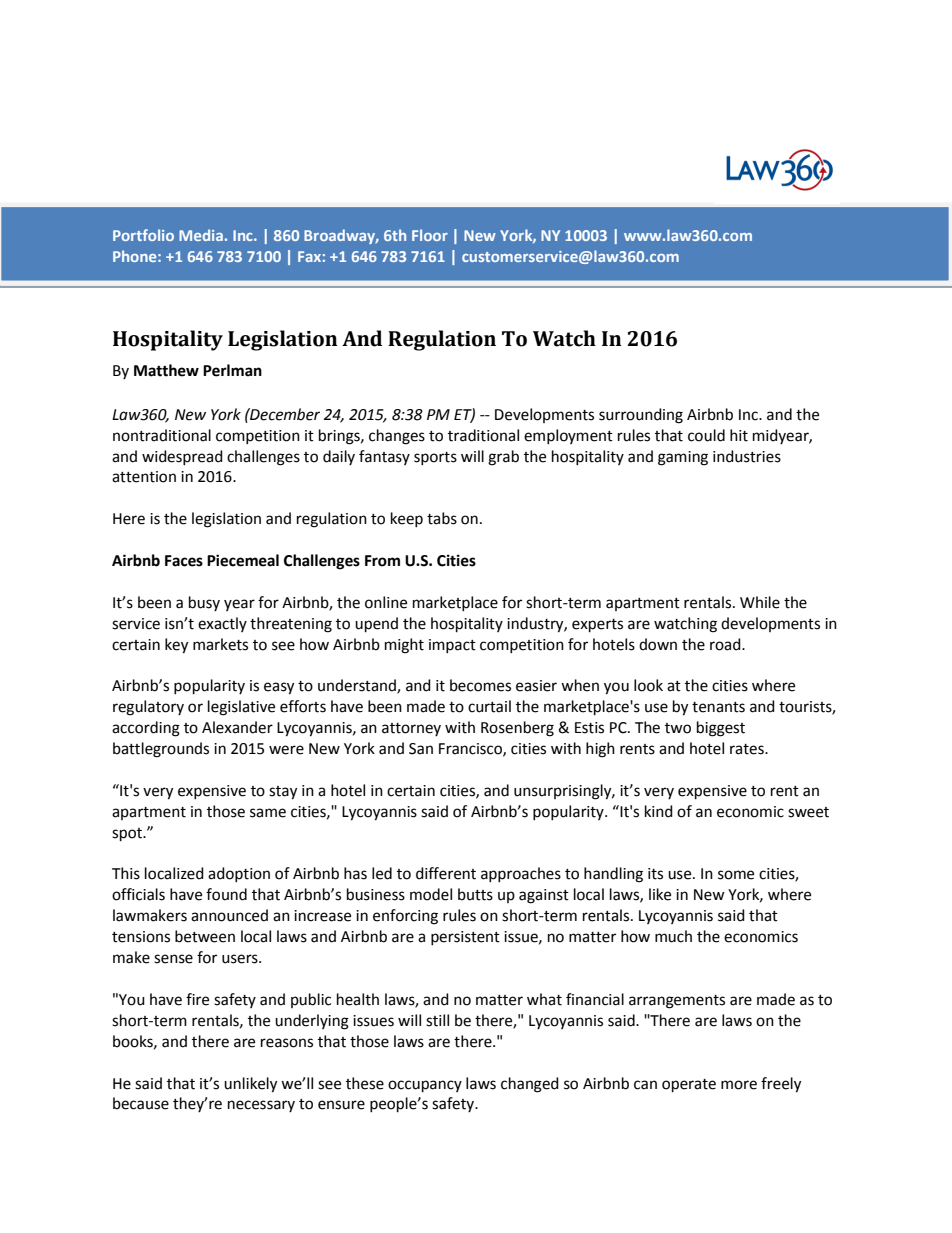  Describe the element at coordinates (718, 707) in the screenshot. I see `tenants` at that location.
